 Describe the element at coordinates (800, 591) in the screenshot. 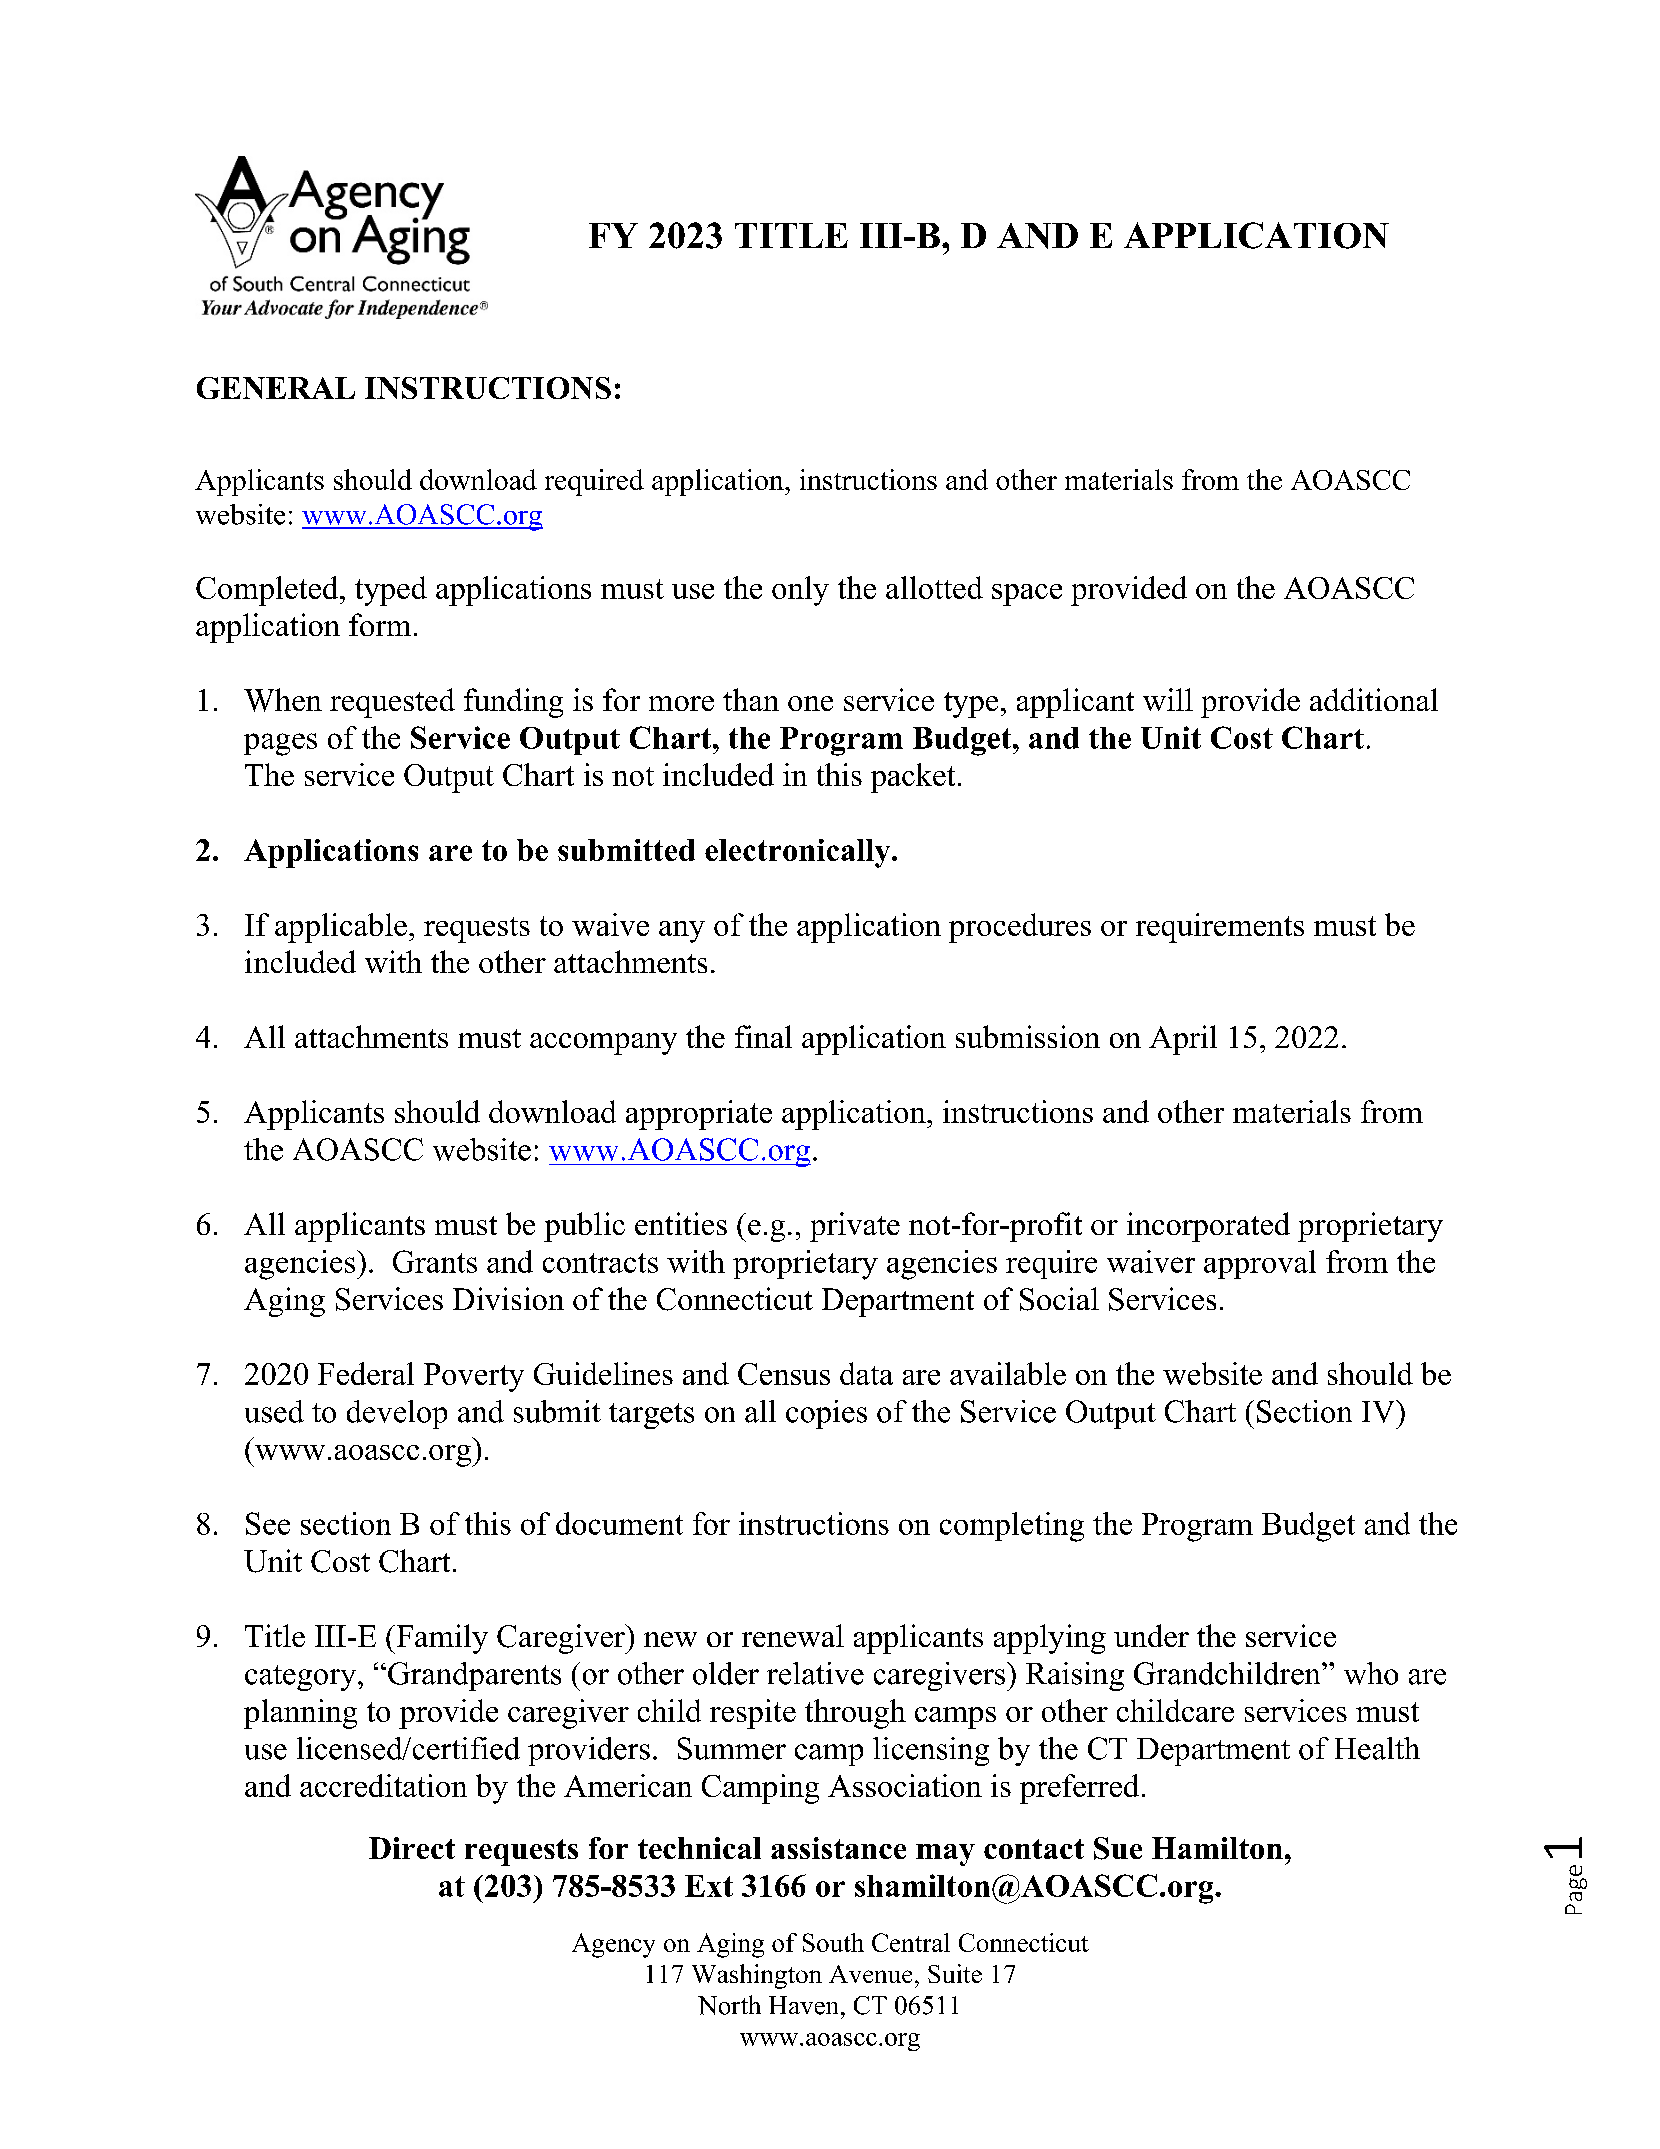

I see `only` at that location.
